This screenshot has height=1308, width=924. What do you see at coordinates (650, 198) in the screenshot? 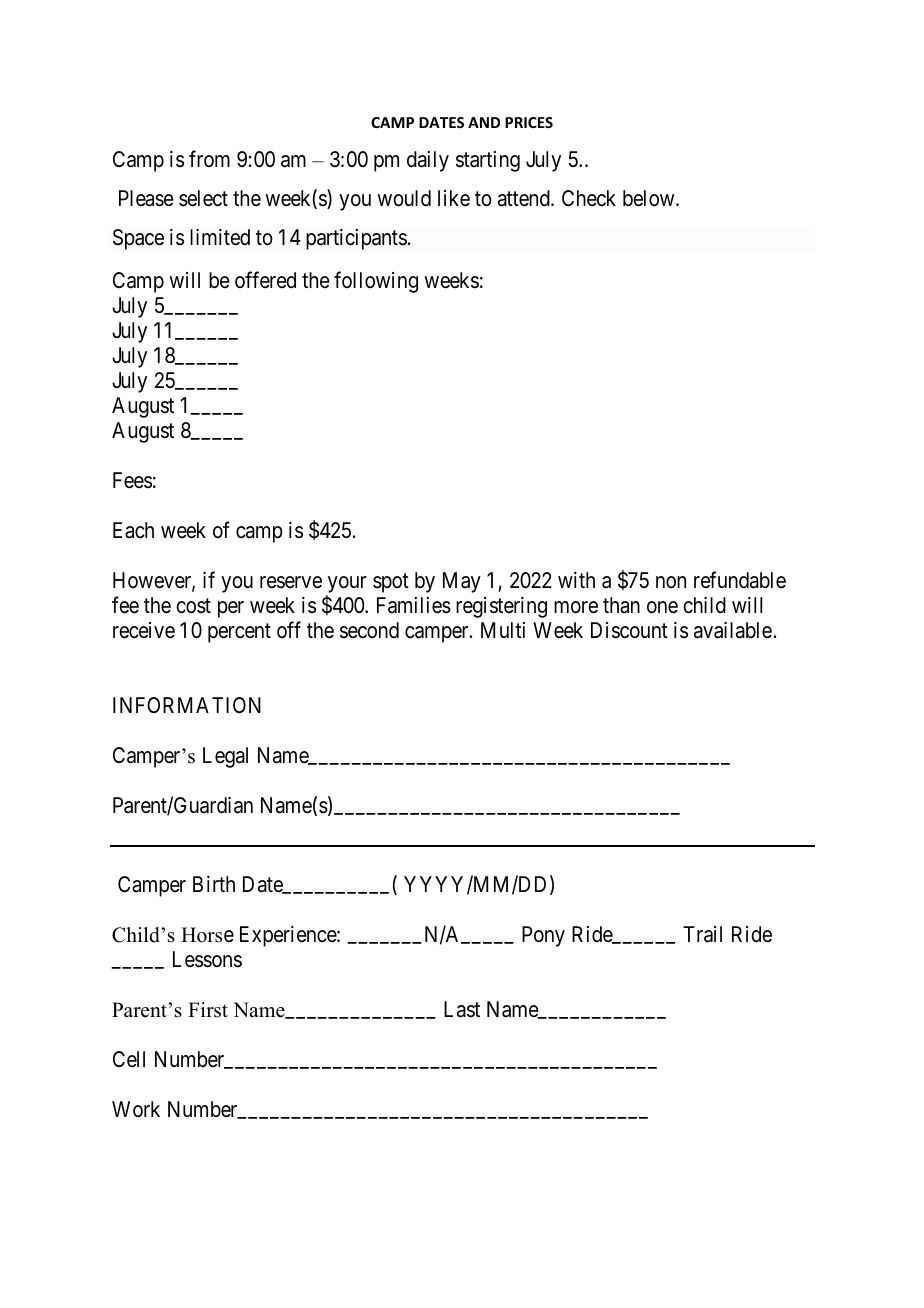
I see `below` at bounding box center [650, 198].
